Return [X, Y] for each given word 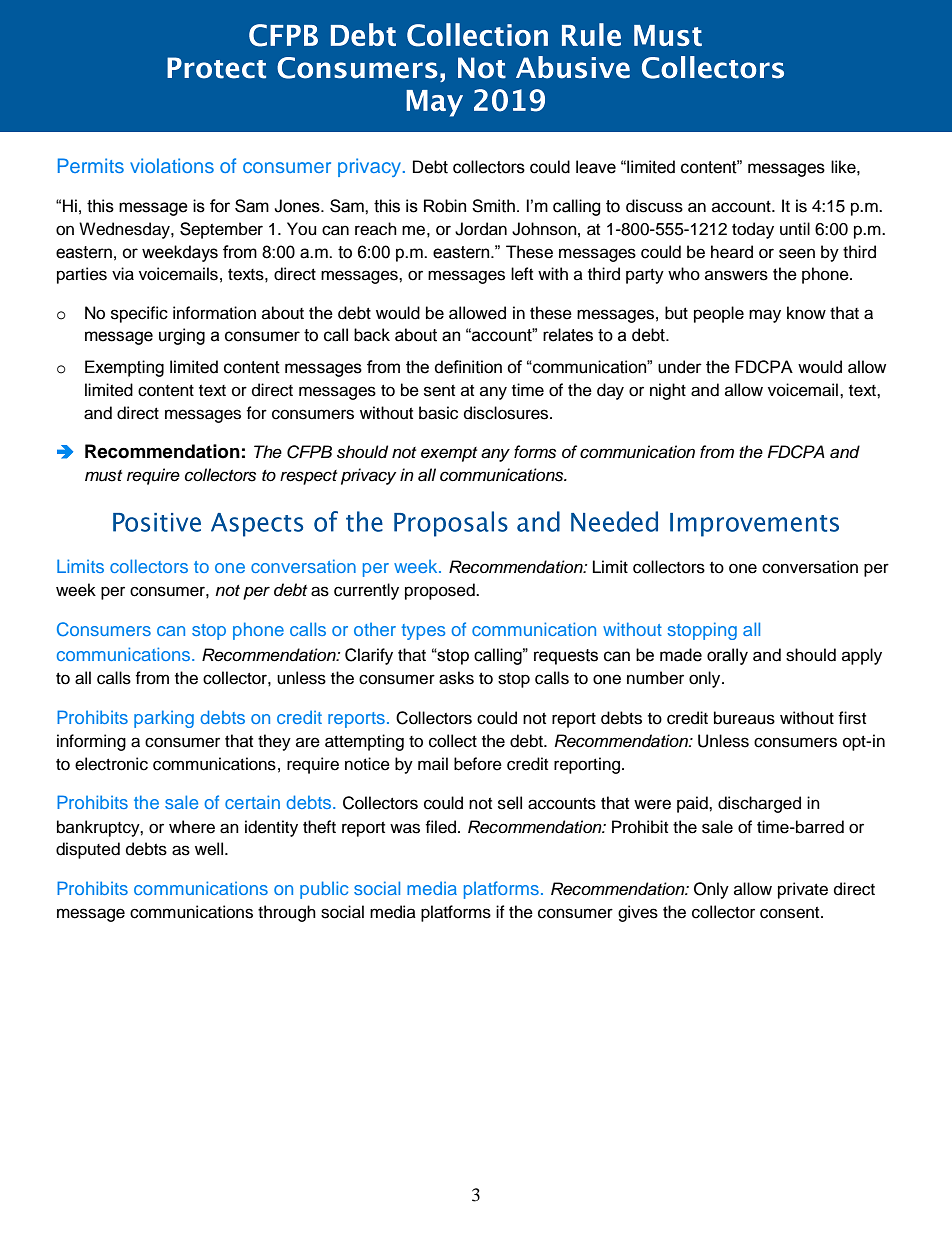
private [803, 890]
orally [727, 656]
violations [172, 165]
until [795, 229]
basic [438, 413]
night [668, 391]
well [210, 849]
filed [440, 827]
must [103, 476]
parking [164, 719]
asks [456, 678]
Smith [493, 206]
